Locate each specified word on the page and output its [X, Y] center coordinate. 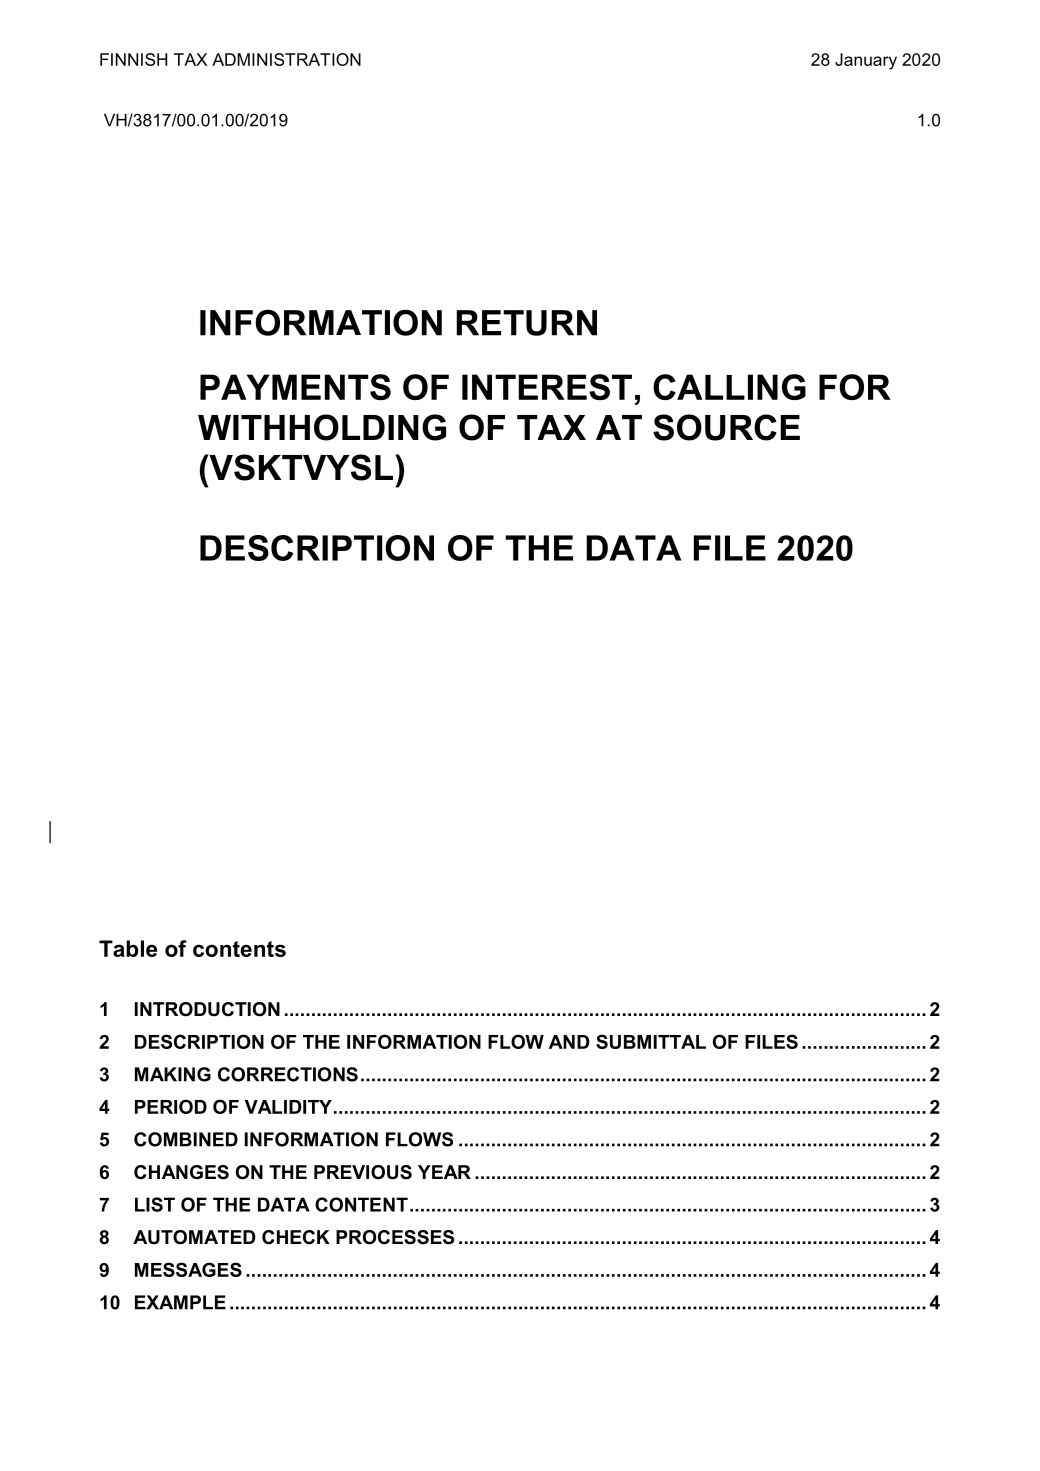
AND [569, 1042]
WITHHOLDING [322, 427]
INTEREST [547, 387]
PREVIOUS [363, 1172]
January [866, 61]
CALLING [729, 387]
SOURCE [726, 427]
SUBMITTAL [651, 1041]
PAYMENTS [295, 387]
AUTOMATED [194, 1237]
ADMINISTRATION [286, 59]
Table [128, 948]
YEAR [444, 1172]
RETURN [527, 323]
